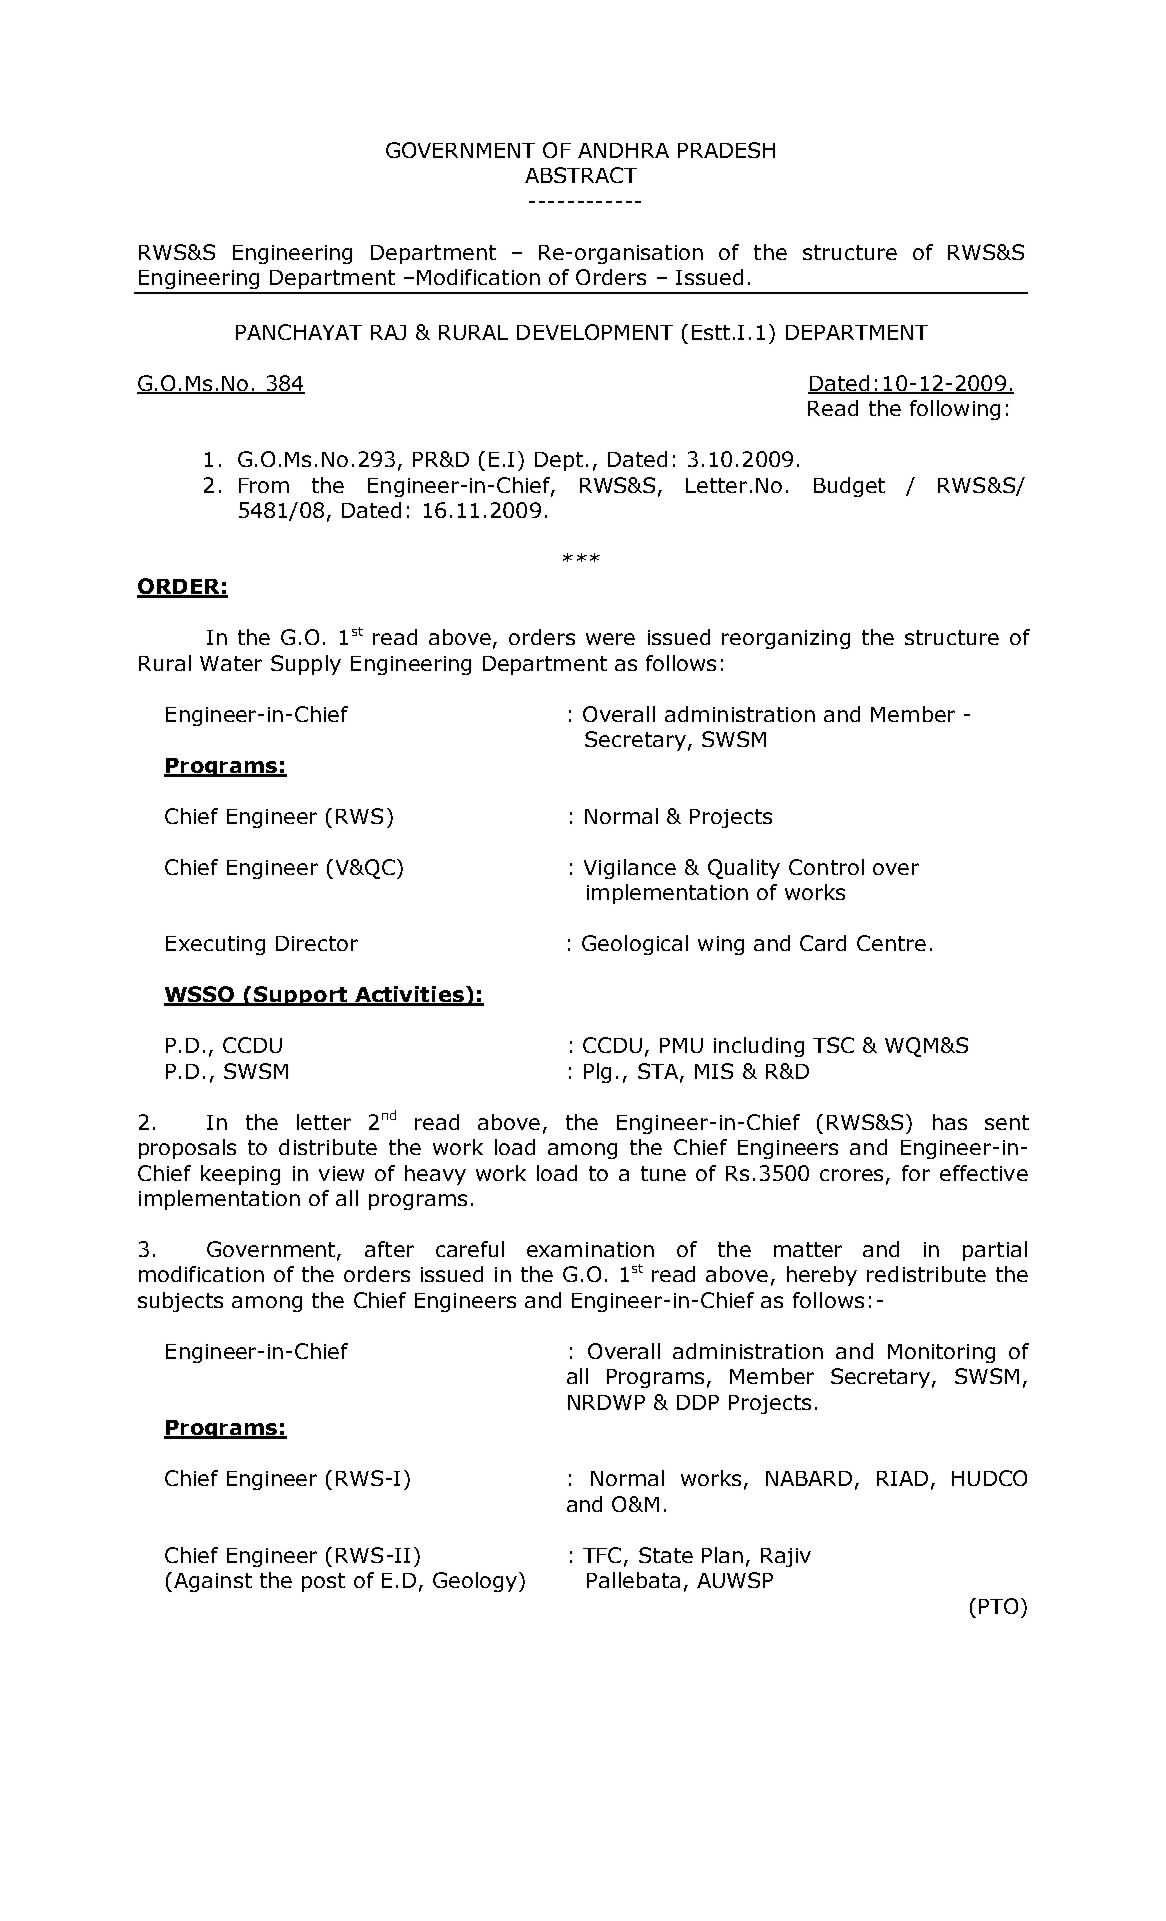 The width and height of the image is (1166, 1921). I want to click on ABSTRACT, so click(581, 175).
